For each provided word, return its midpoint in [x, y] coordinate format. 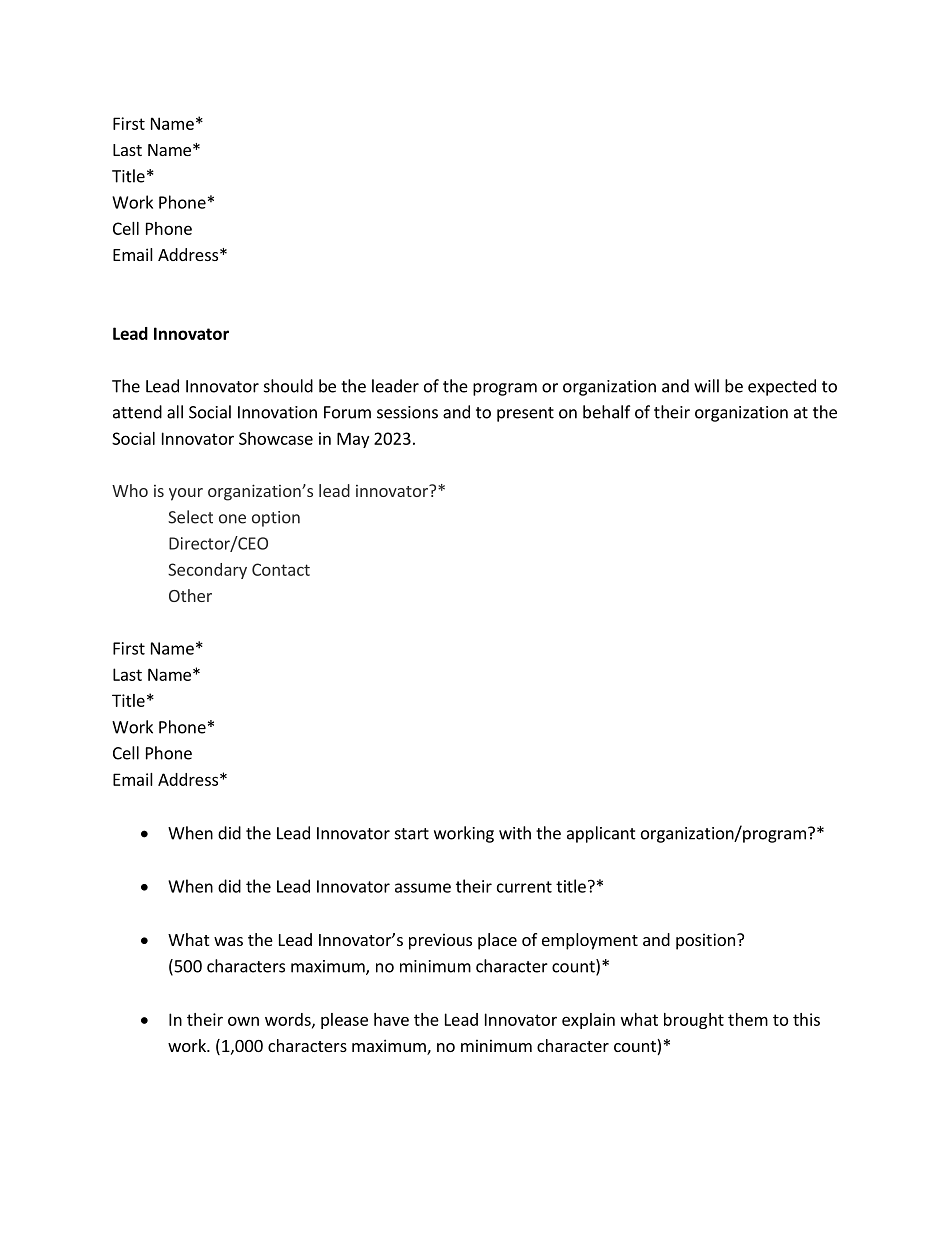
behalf [606, 412]
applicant [601, 834]
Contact [281, 569]
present [525, 414]
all [175, 412]
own [243, 1021]
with [515, 833]
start [412, 834]
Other [190, 595]
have [391, 1019]
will [706, 386]
